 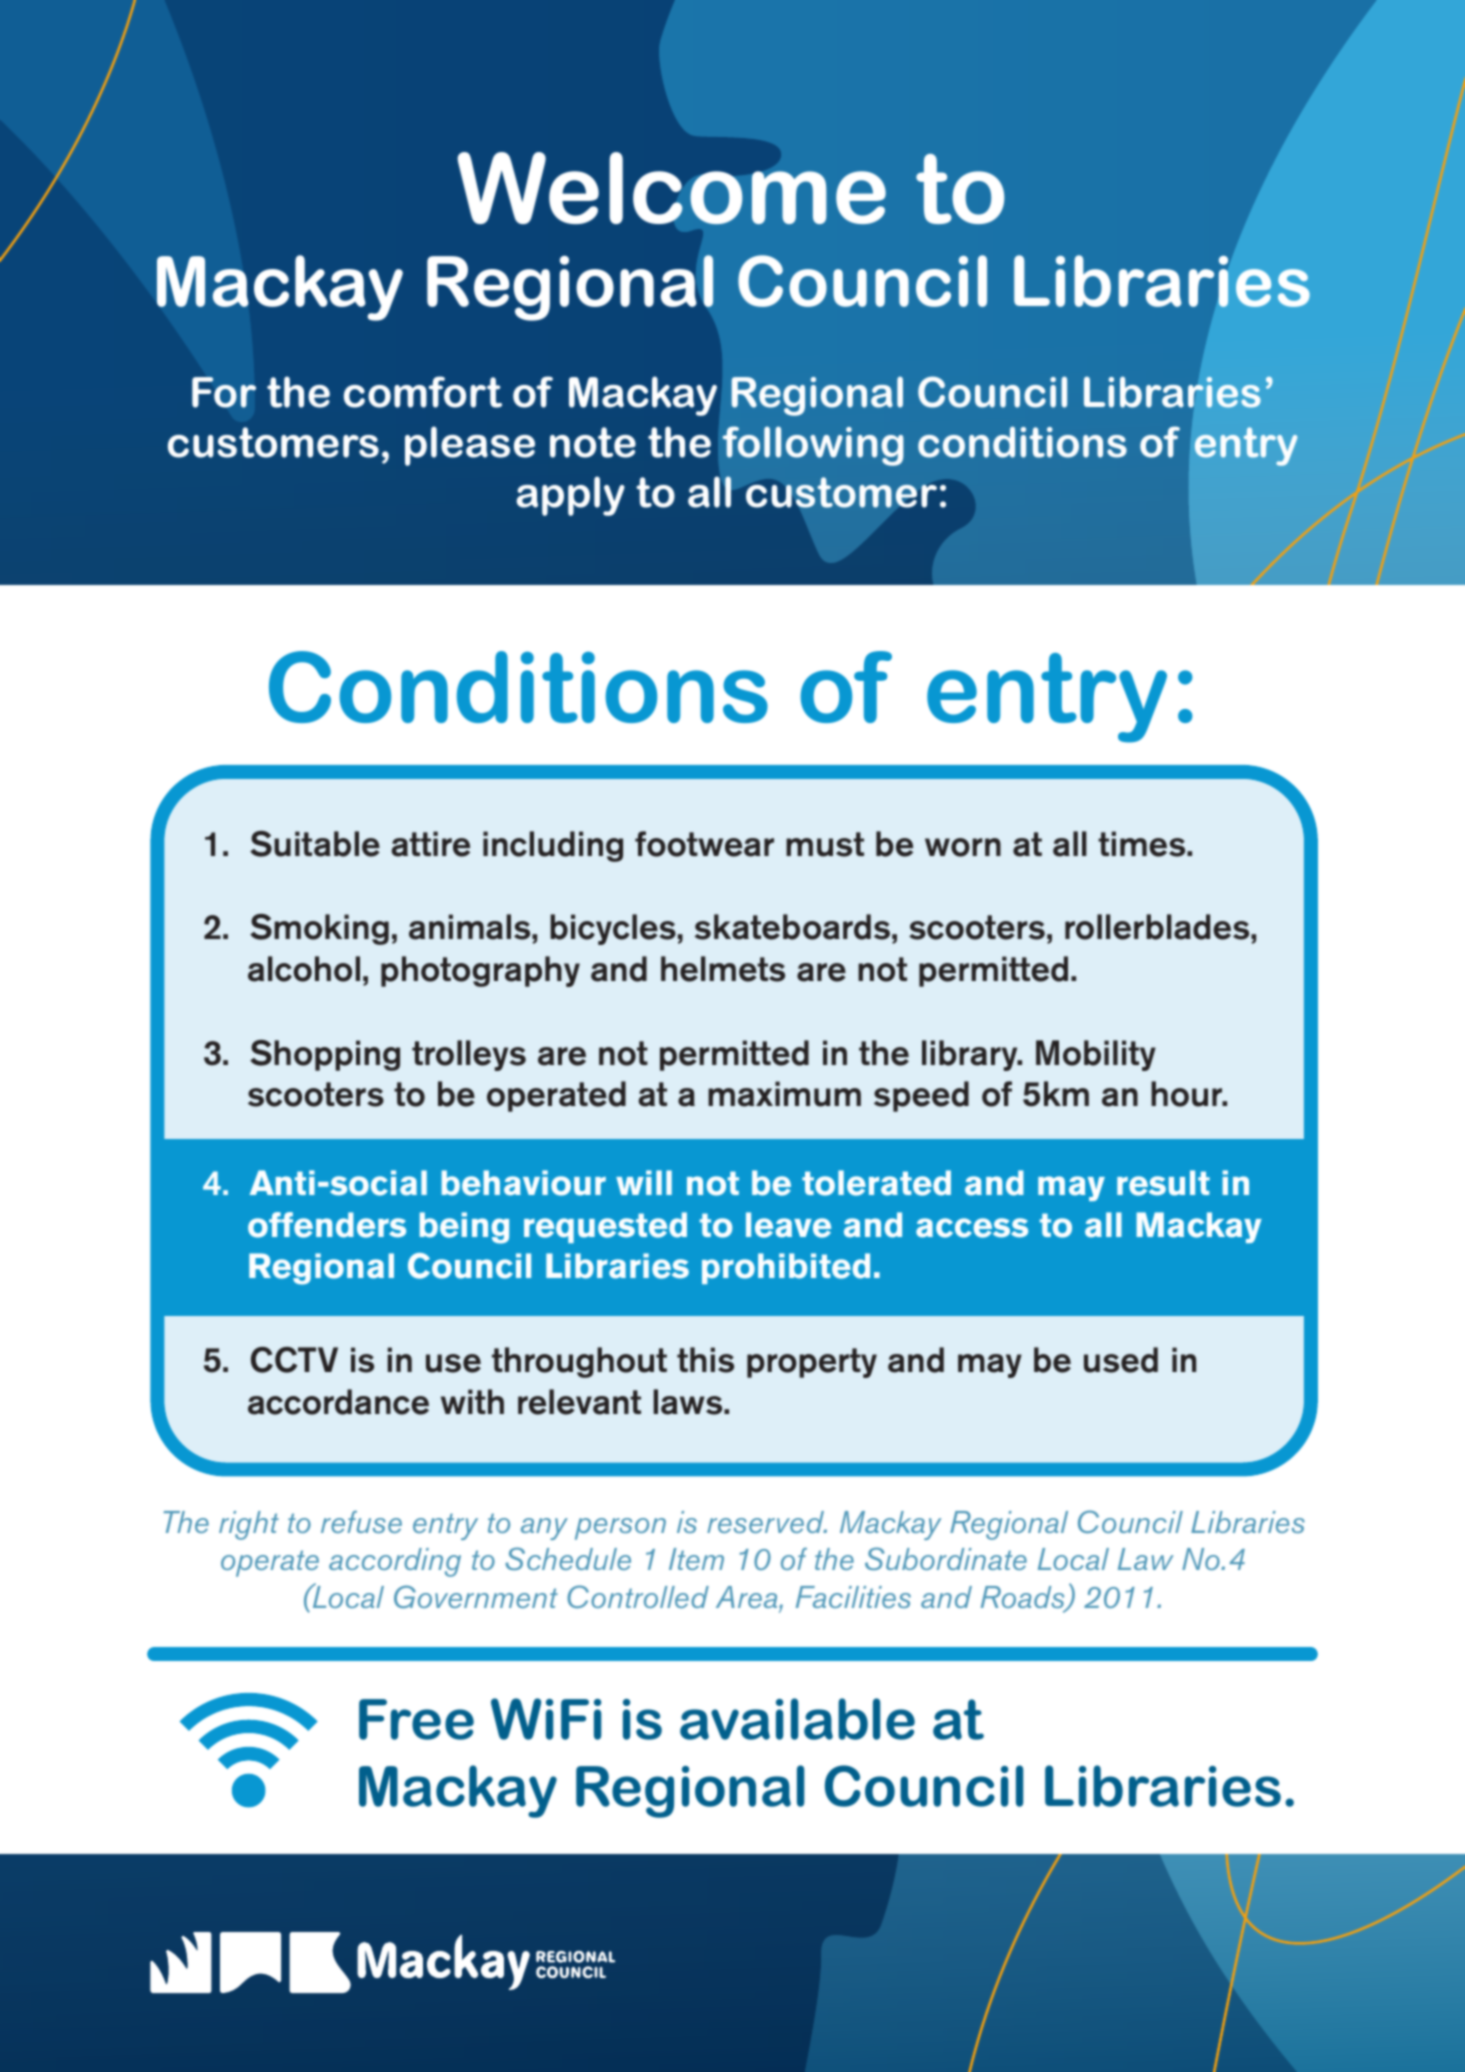 I want to click on please, so click(x=470, y=446).
